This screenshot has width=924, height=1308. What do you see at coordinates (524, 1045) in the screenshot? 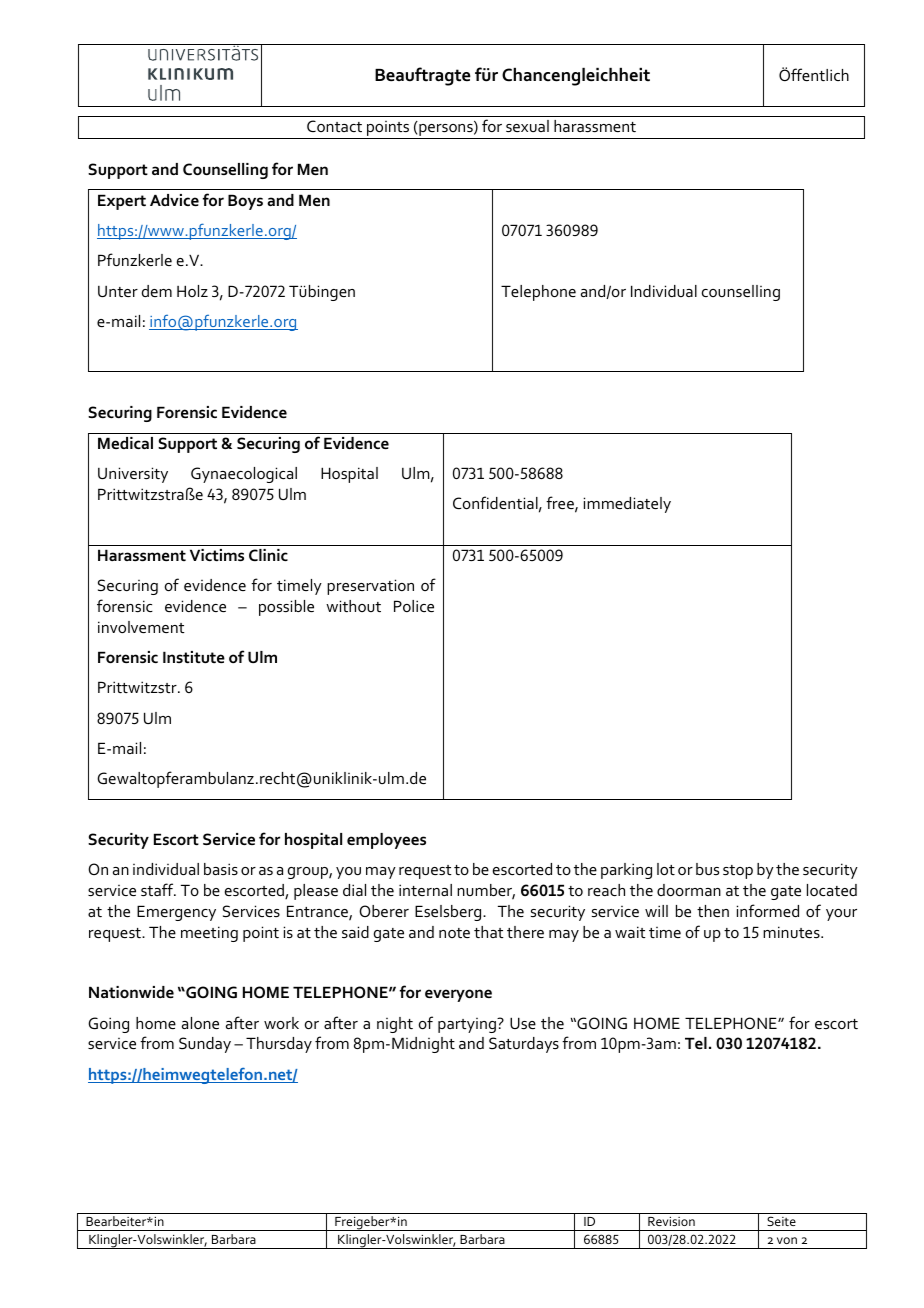
I see `Saturdays` at bounding box center [524, 1045].
